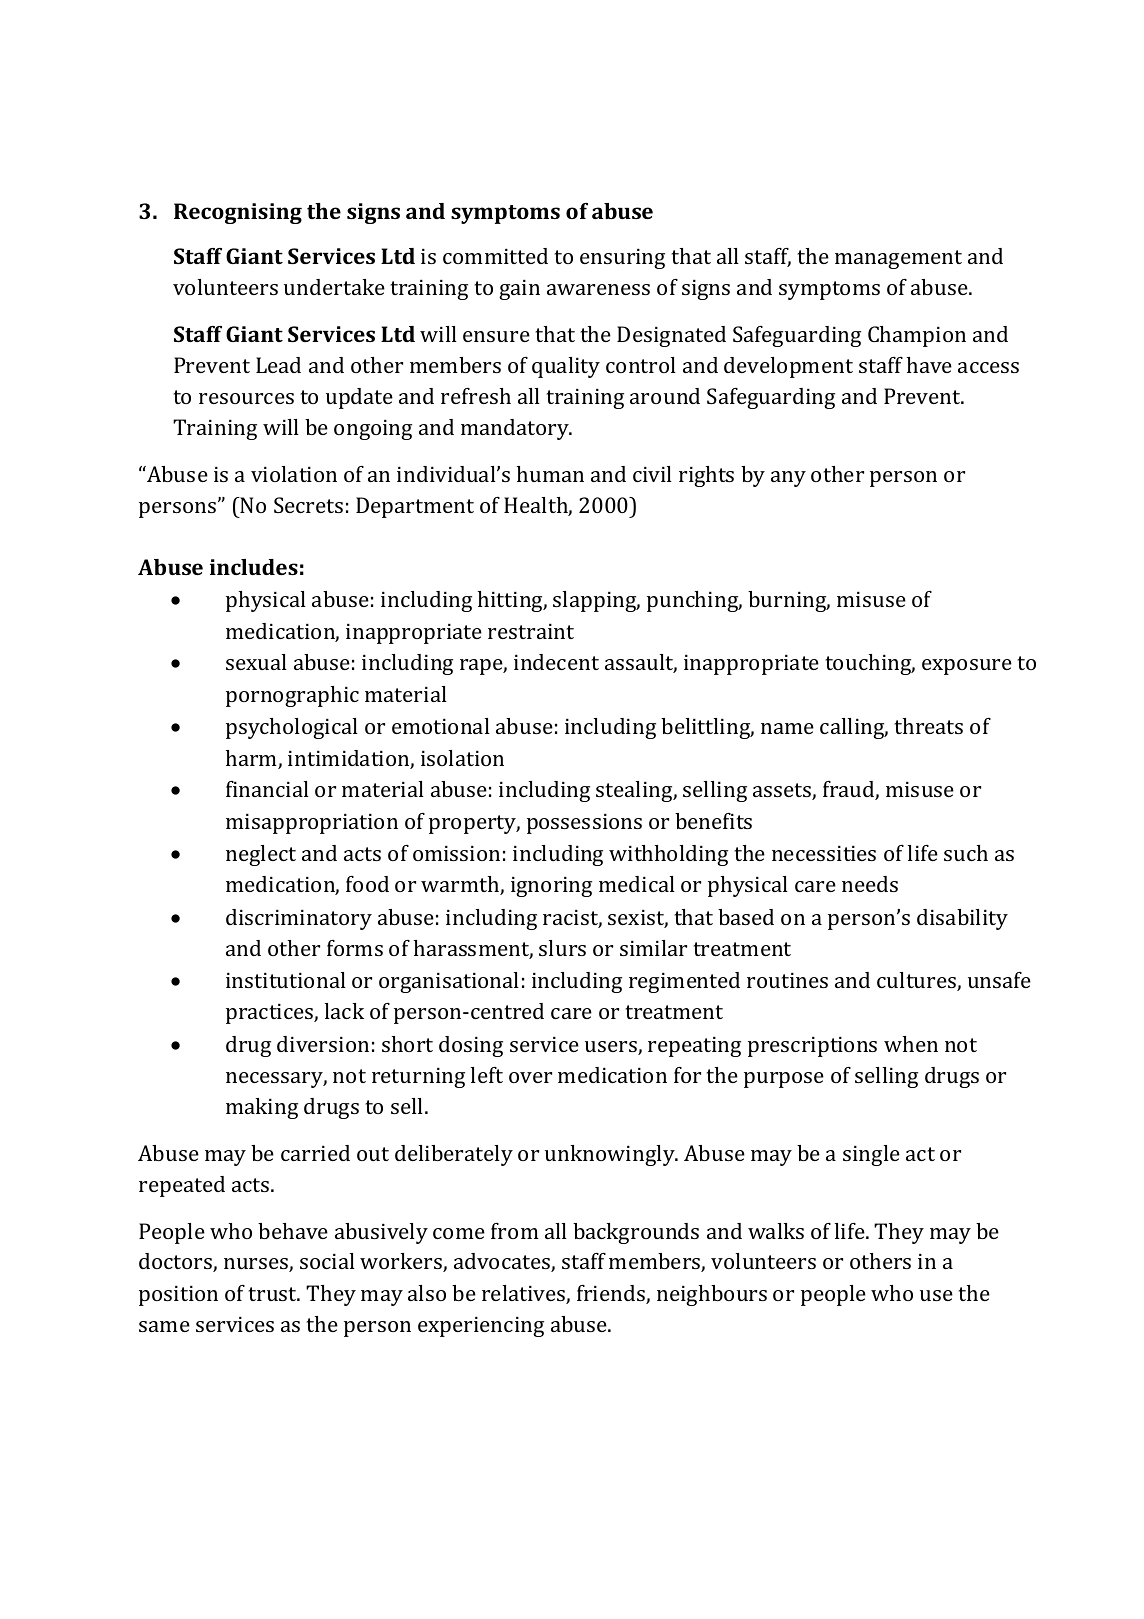 Image resolution: width=1144 pixels, height=1619 pixels. Describe the element at coordinates (299, 919) in the document. I see `discriminatory` at that location.
